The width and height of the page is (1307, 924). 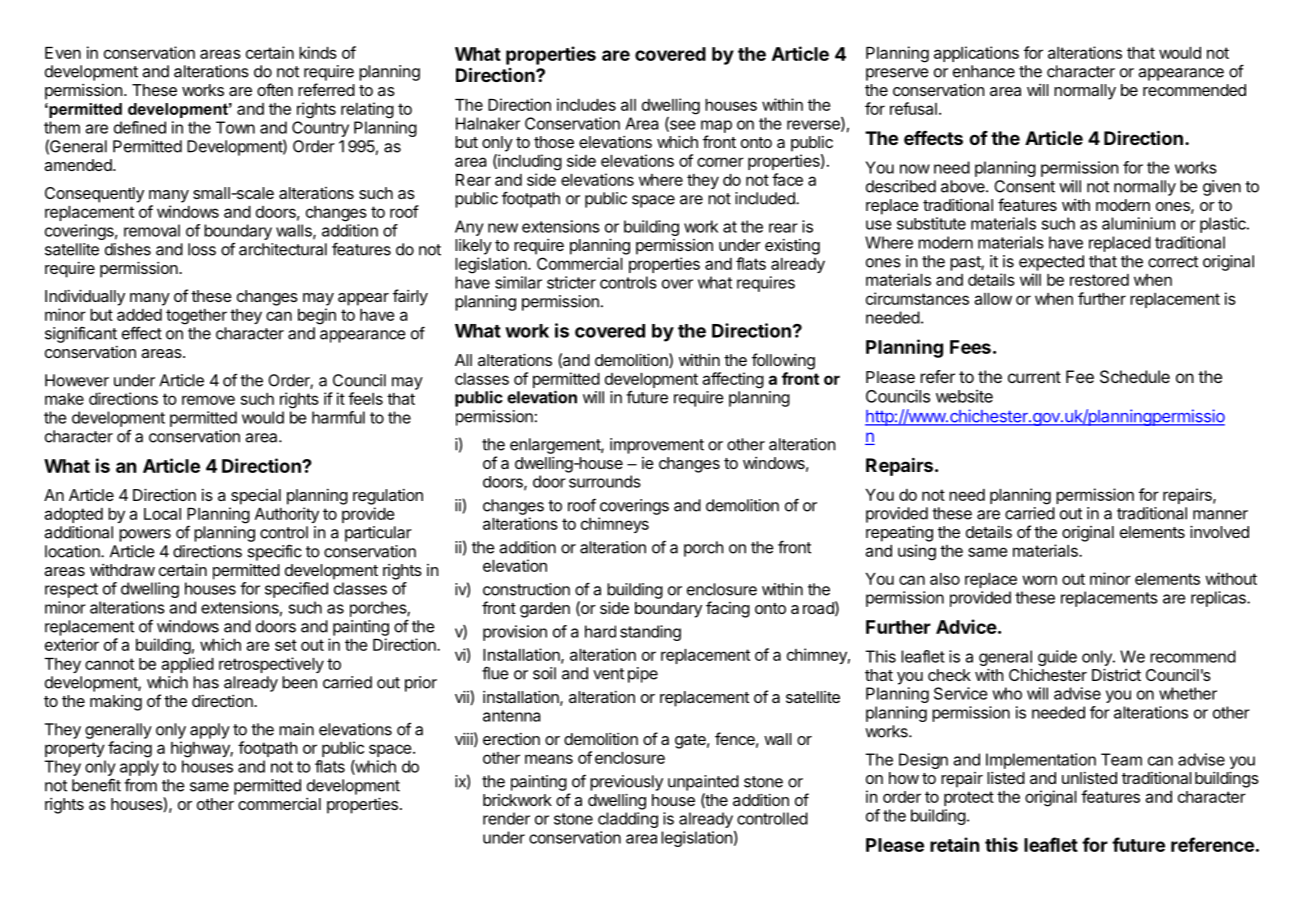 I want to click on includes, so click(x=586, y=104).
